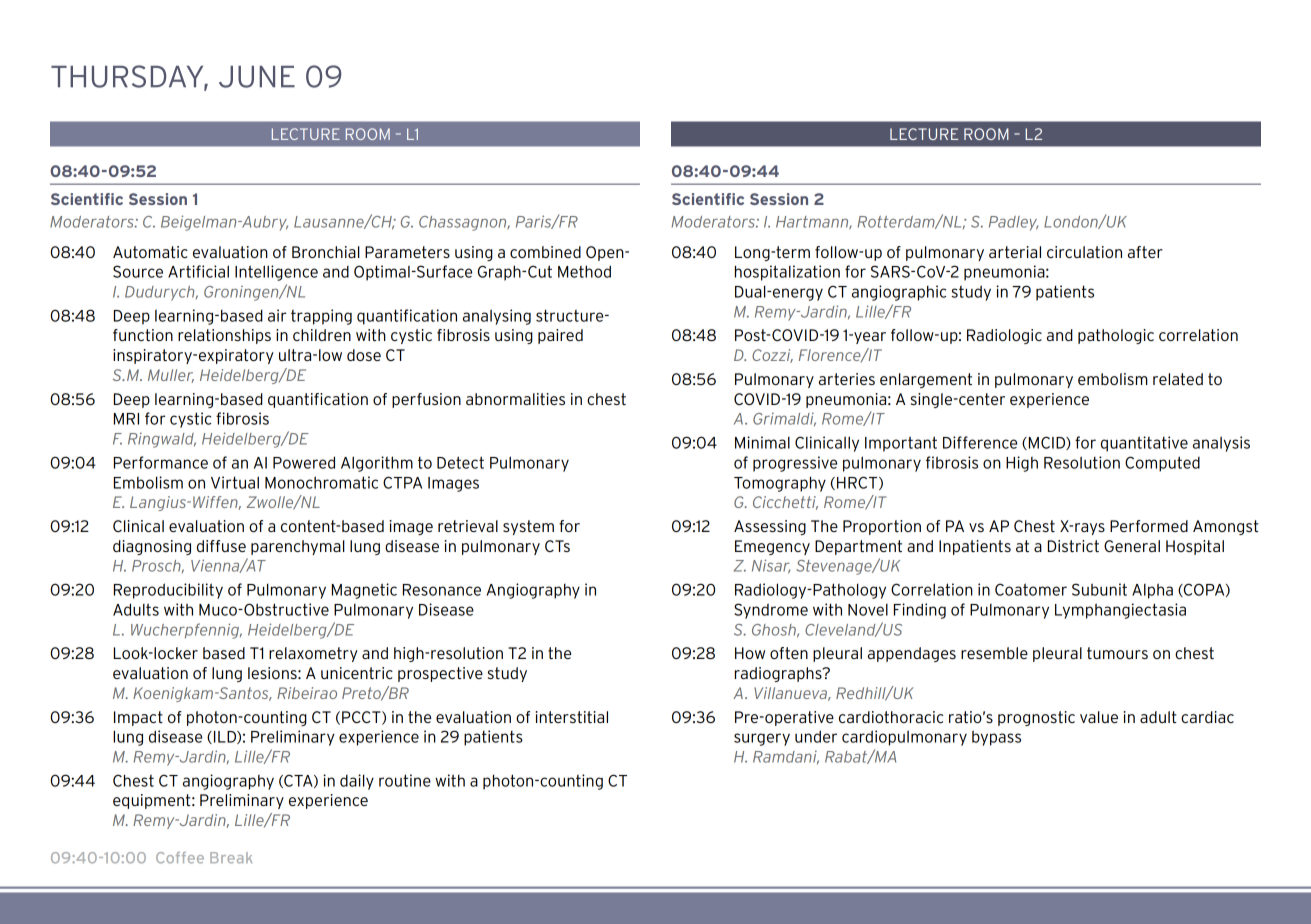 This document has width=1311, height=924. Describe the element at coordinates (171, 376) in the document. I see `Muller` at that location.
